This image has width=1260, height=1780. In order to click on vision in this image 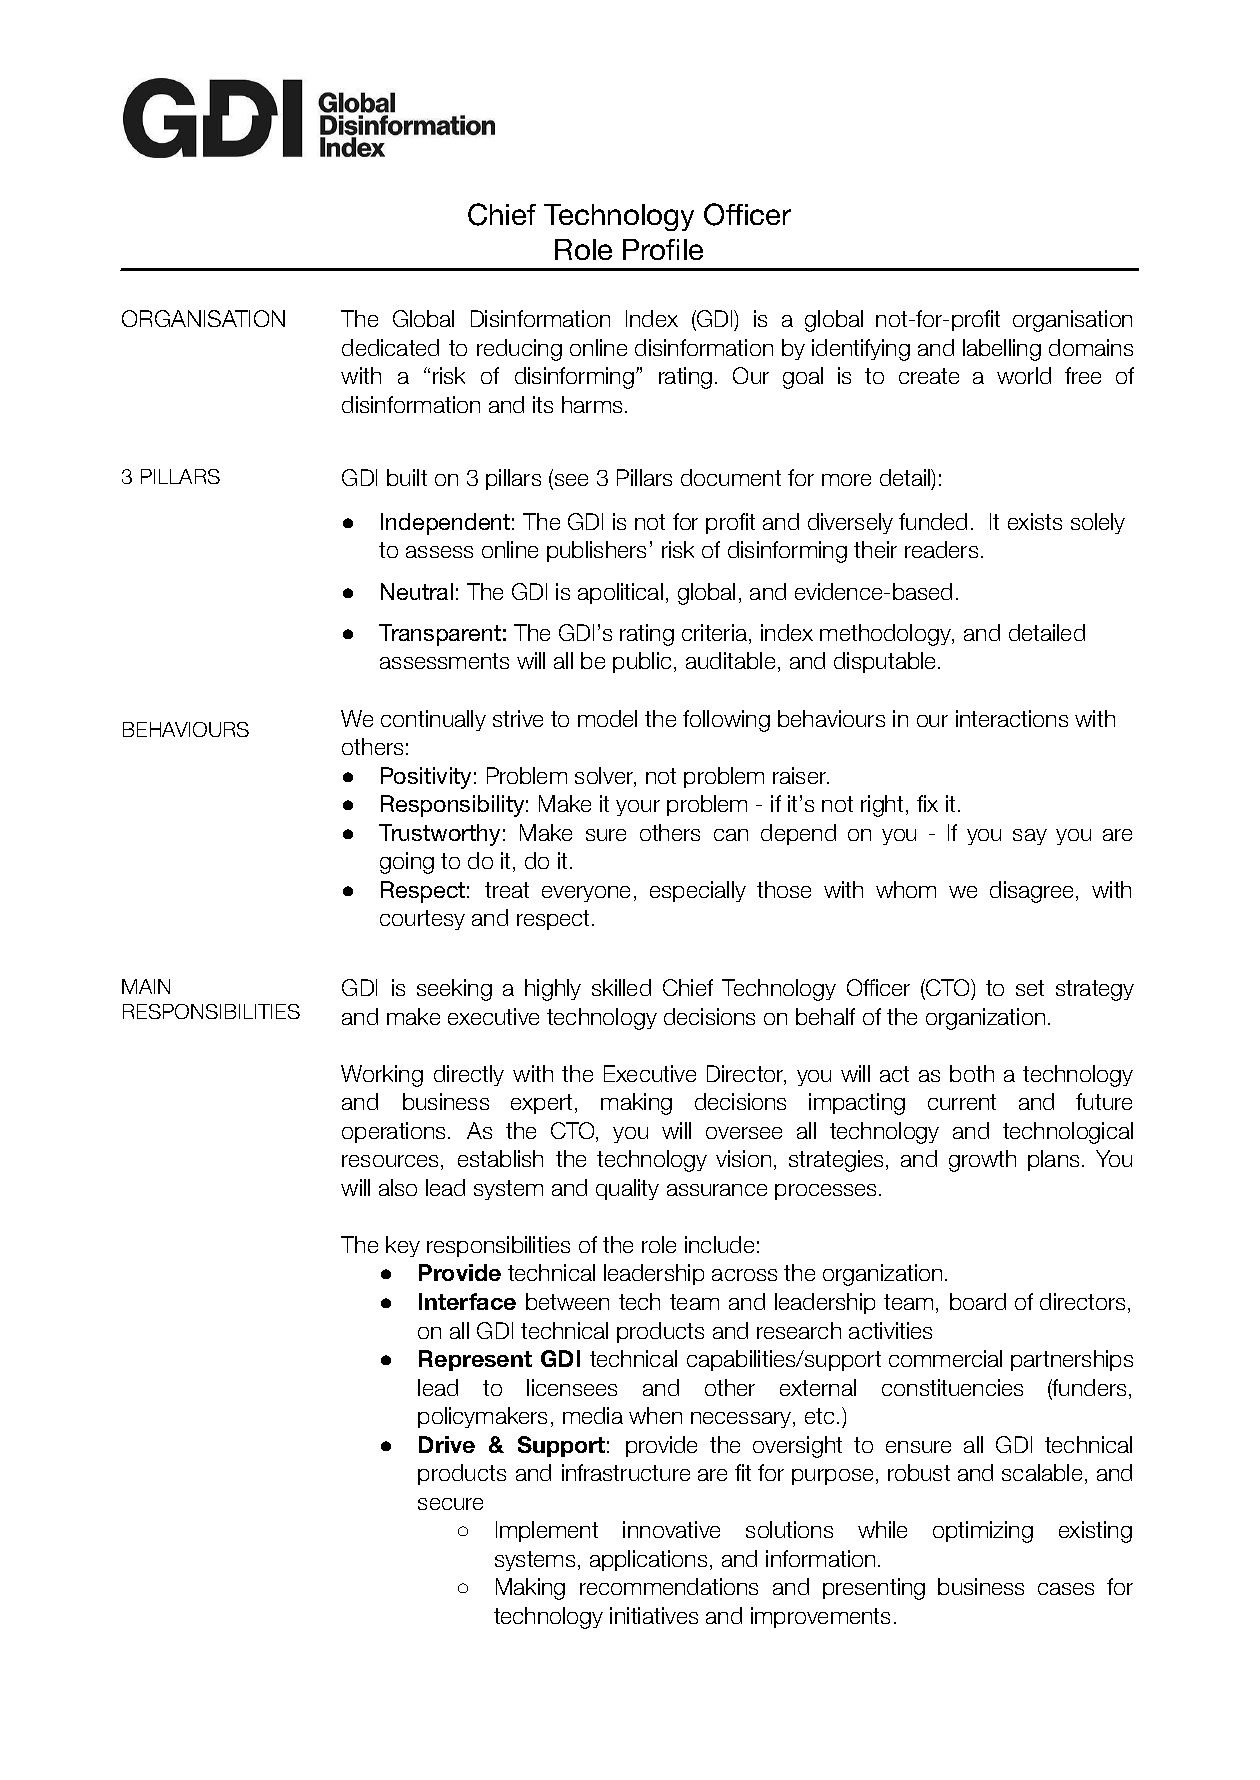, I will do `click(743, 1158)`.
